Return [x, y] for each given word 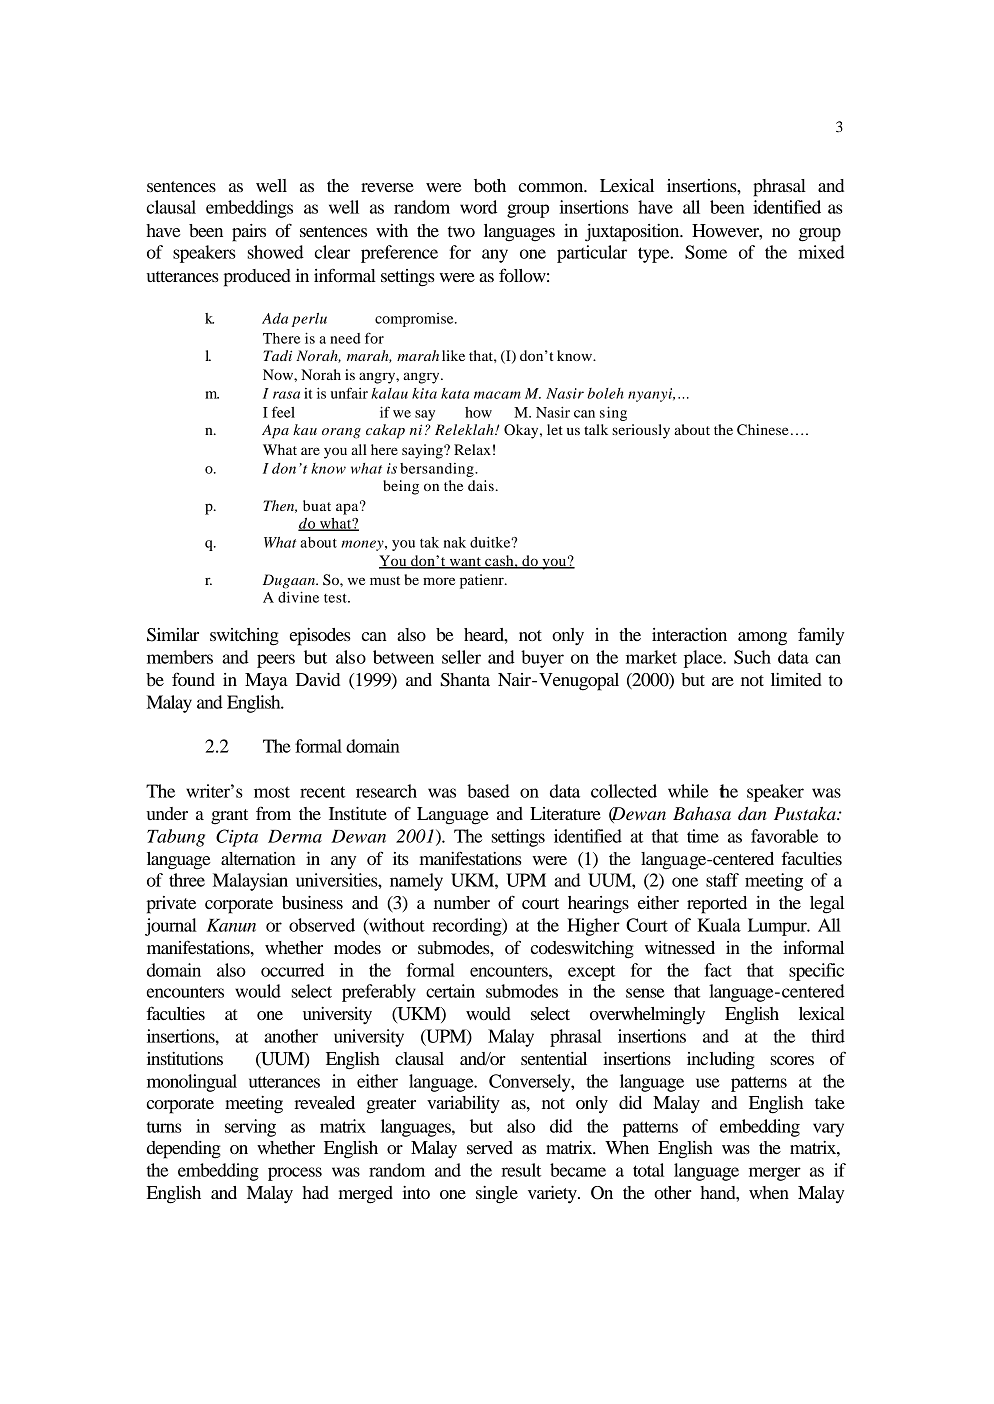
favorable [784, 836]
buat [317, 505]
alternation [258, 858]
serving [250, 1128]
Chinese [762, 430]
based [488, 791]
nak [455, 542]
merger [775, 1174]
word [478, 207]
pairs [249, 233]
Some [706, 252]
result [521, 1170]
